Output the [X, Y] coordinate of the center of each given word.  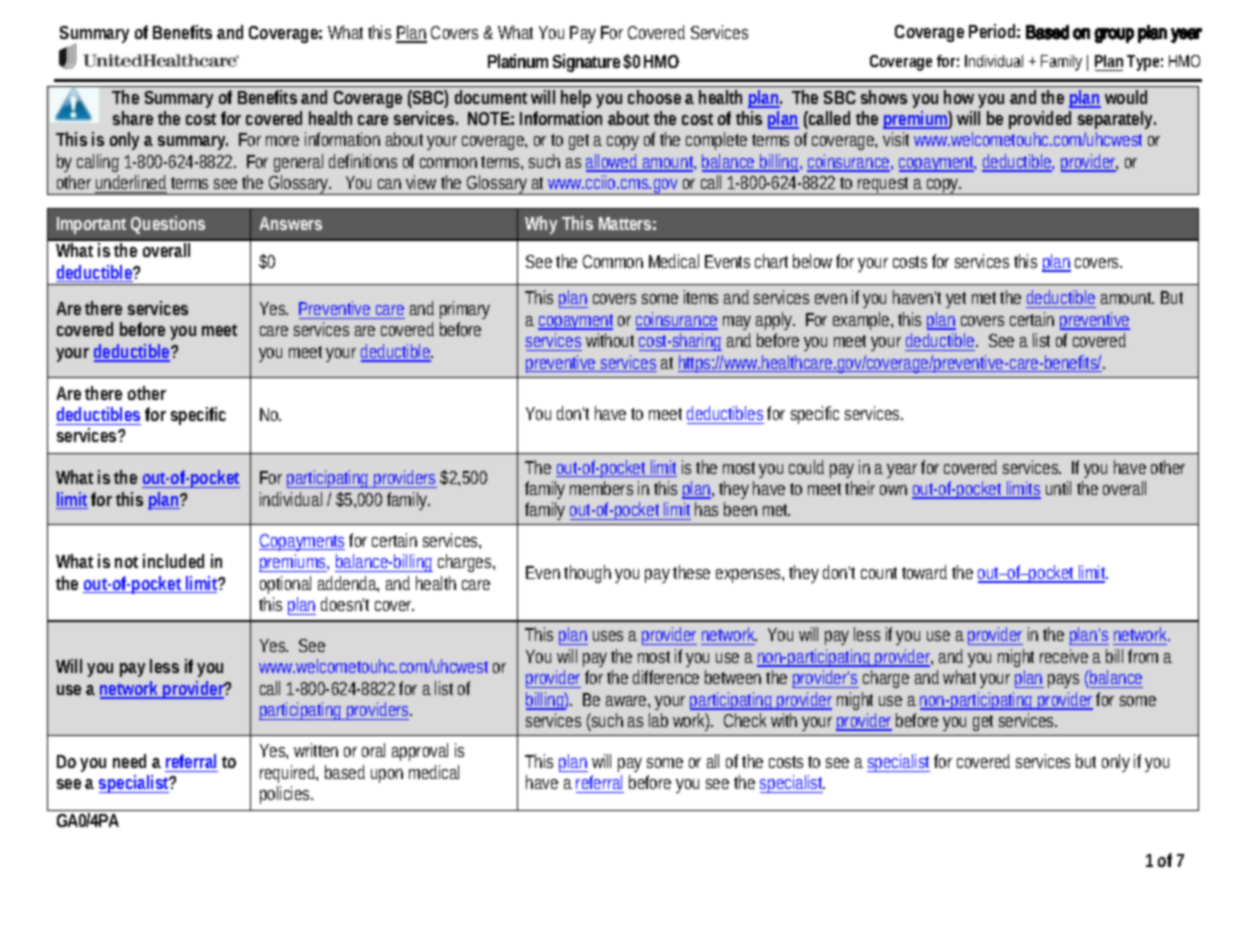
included [173, 561]
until [1058, 488]
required [288, 774]
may [737, 323]
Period [992, 31]
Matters [625, 223]
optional [285, 585]
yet [956, 300]
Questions [168, 224]
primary [465, 310]
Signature [586, 63]
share [133, 118]
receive [1064, 656]
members [601, 488]
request [884, 186]
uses [608, 636]
